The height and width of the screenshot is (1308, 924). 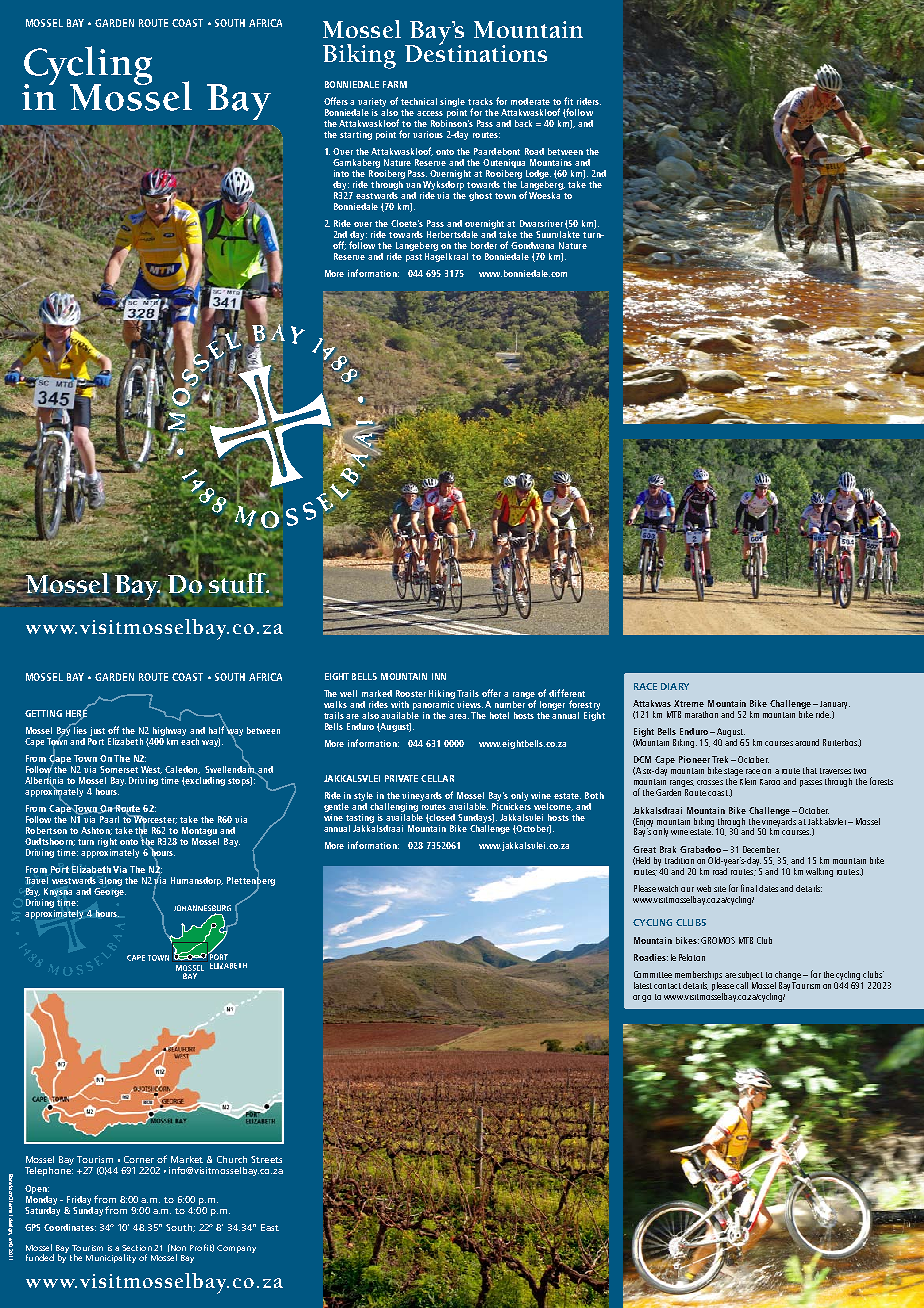 What do you see at coordinates (77, 713) in the screenshot?
I see `Here` at bounding box center [77, 713].
